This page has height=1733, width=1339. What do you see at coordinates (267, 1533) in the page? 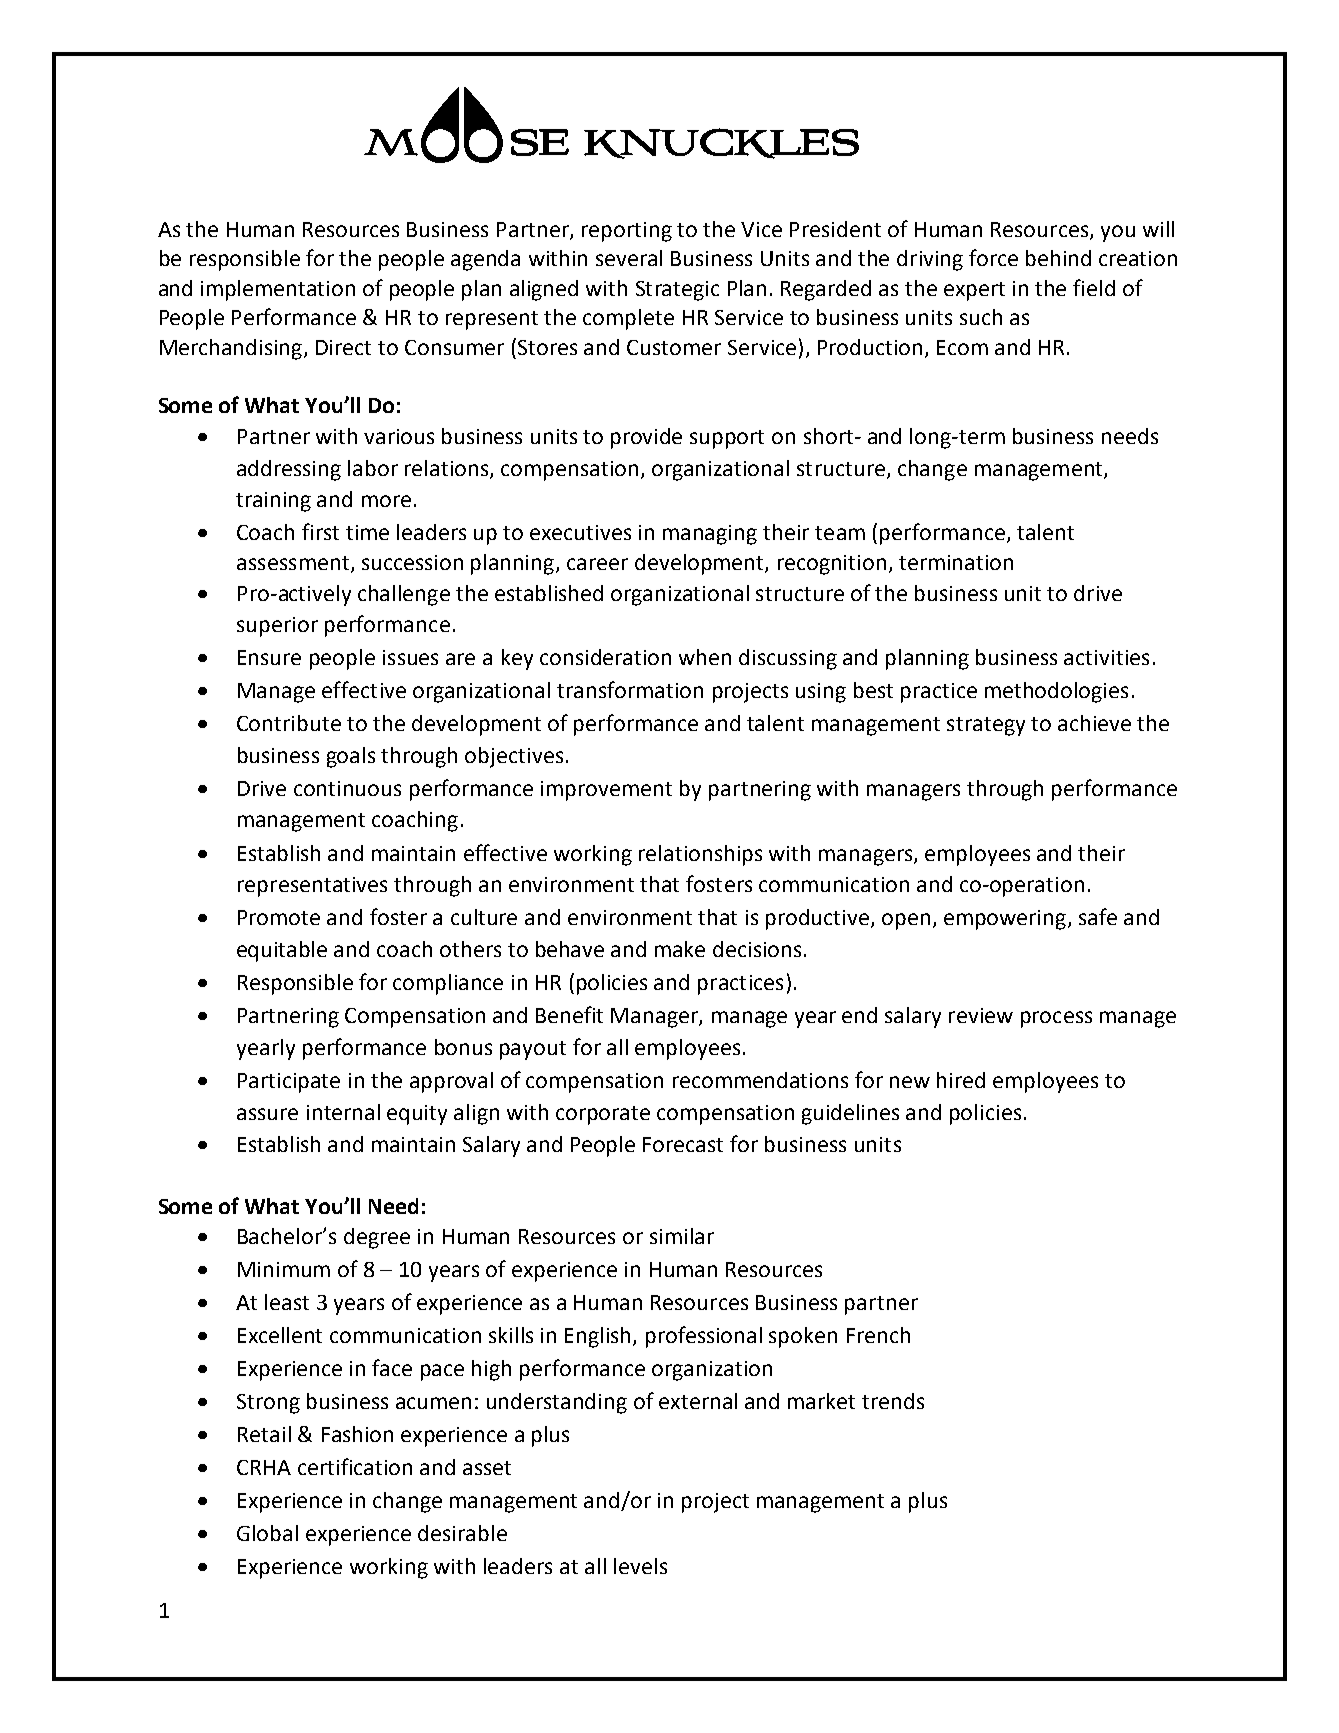
I see `Global` at bounding box center [267, 1533].
